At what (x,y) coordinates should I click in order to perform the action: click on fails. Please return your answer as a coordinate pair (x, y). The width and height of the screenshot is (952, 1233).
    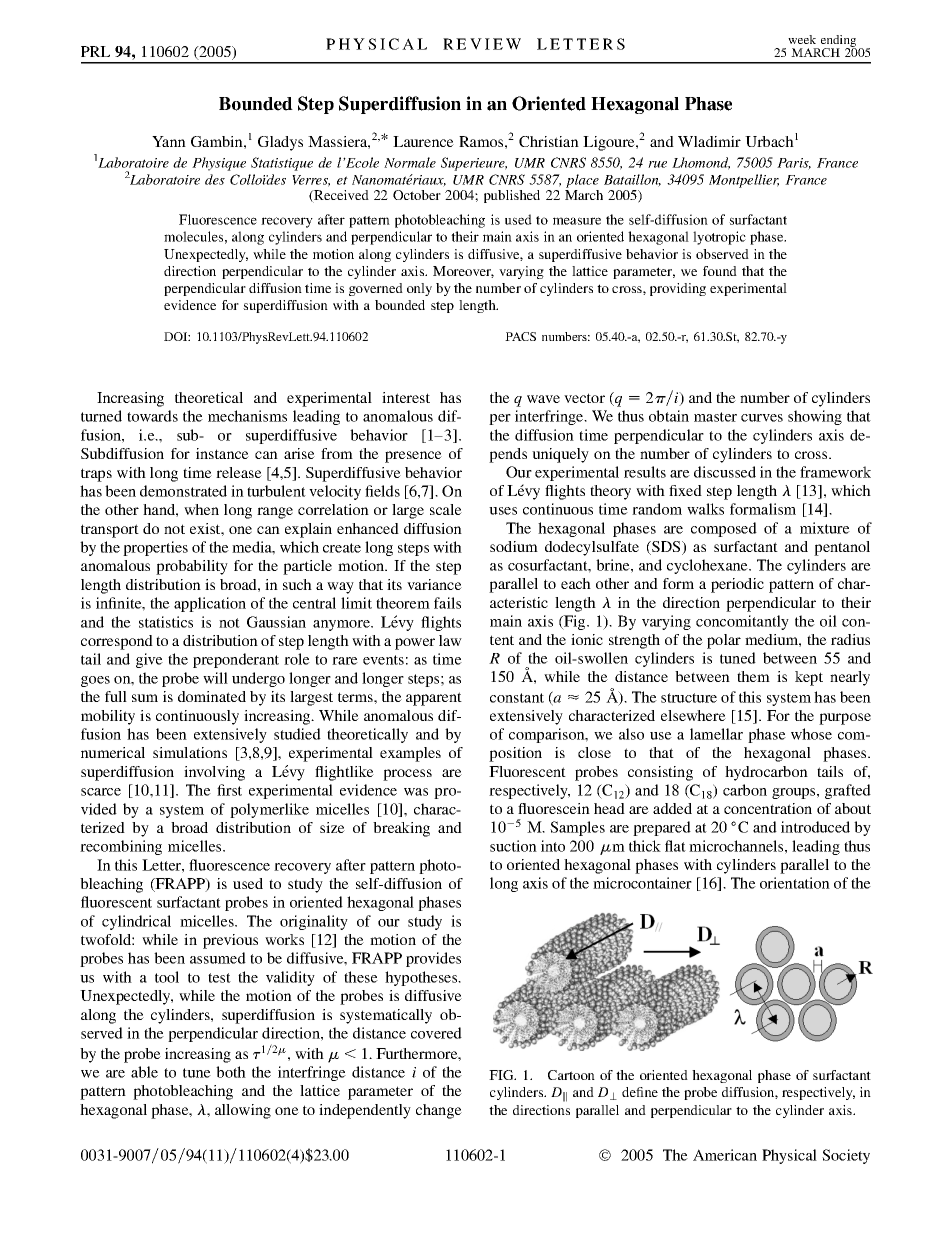
    Looking at the image, I should click on (447, 603).
